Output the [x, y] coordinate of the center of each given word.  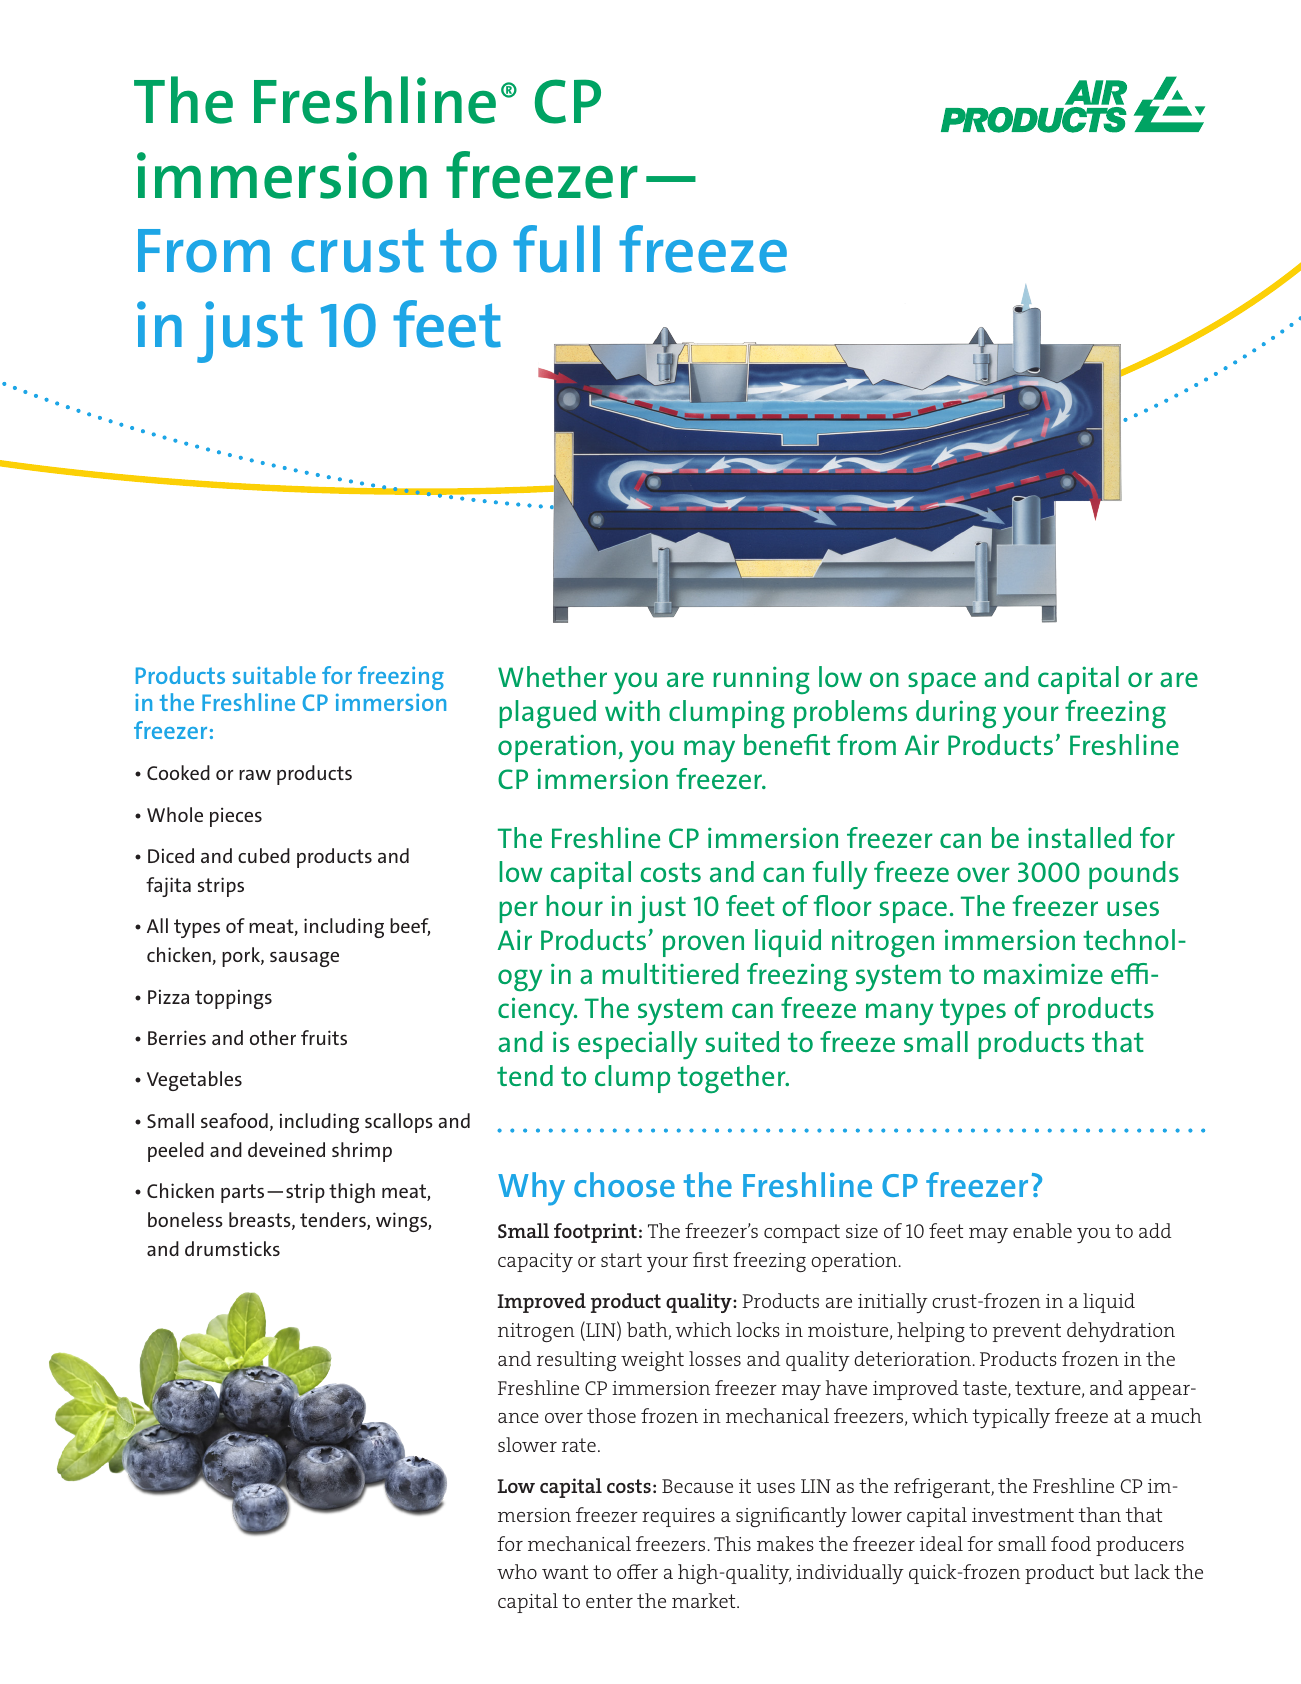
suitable [274, 675]
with [632, 710]
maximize [1043, 973]
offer [637, 1571]
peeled [176, 1152]
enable [1042, 1230]
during [956, 714]
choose [624, 1184]
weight [652, 1361]
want [565, 1572]
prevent [1027, 1332]
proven [703, 946]
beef [410, 927]
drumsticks [232, 1248]
